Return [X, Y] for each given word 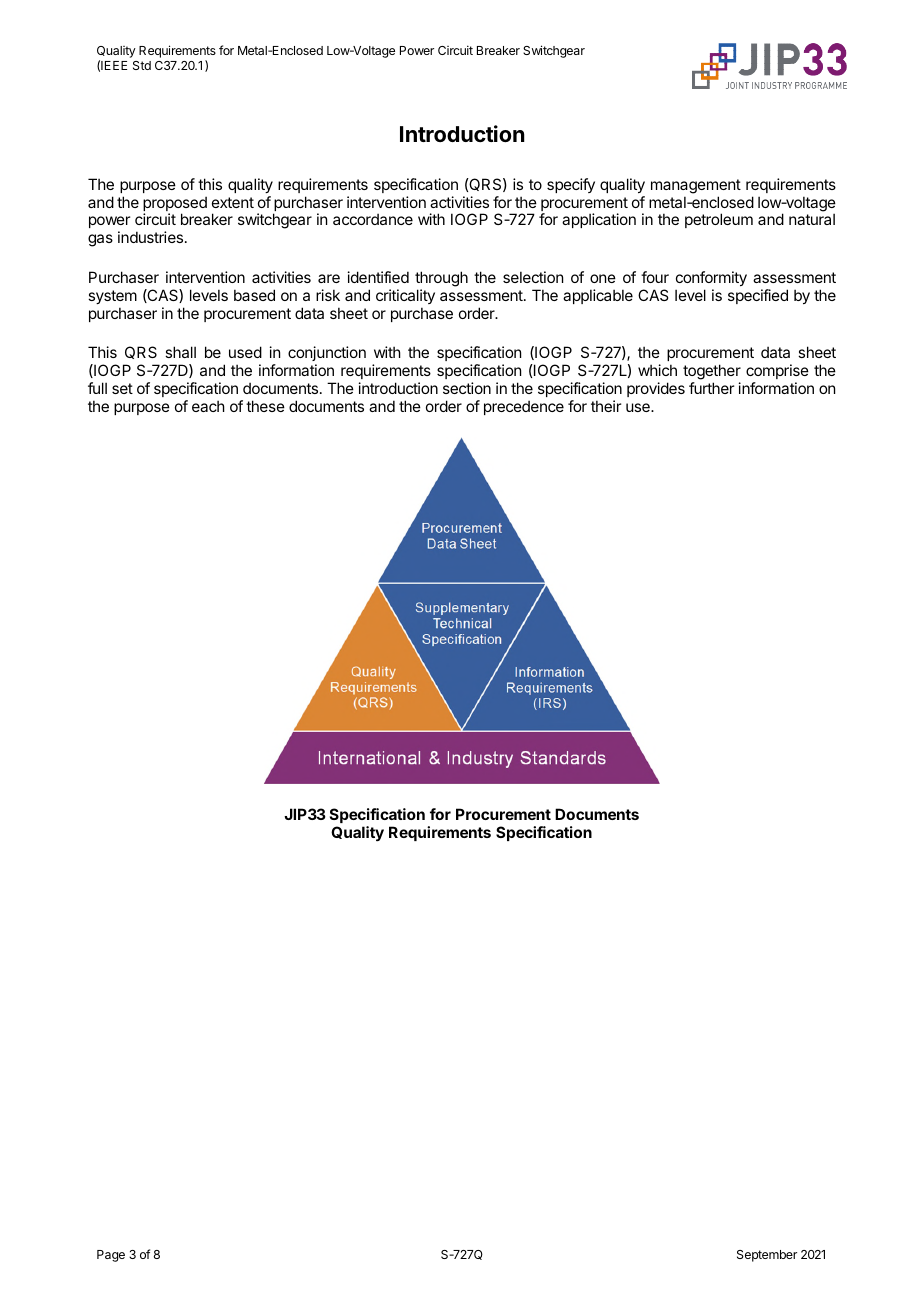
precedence [524, 407]
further [711, 388]
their [606, 406]
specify [571, 185]
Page [111, 1256]
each [208, 406]
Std [142, 65]
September [767, 1256]
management [696, 186]
